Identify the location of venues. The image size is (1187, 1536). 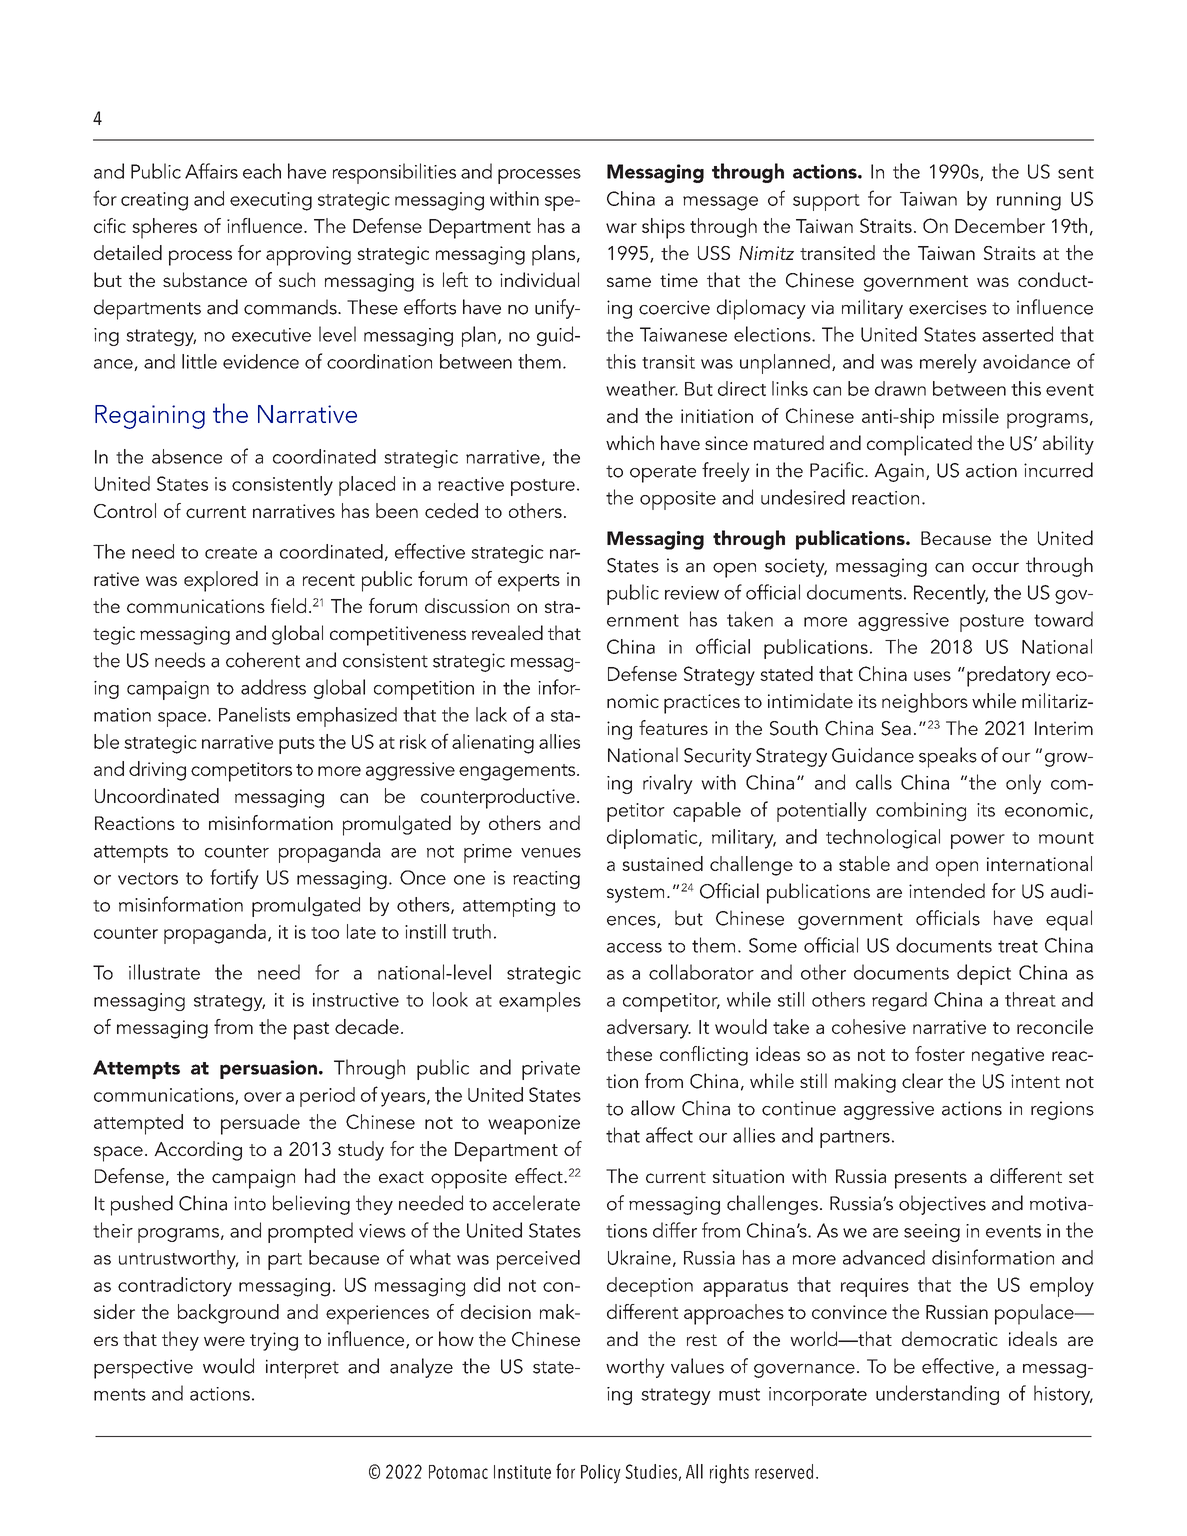
(551, 853).
